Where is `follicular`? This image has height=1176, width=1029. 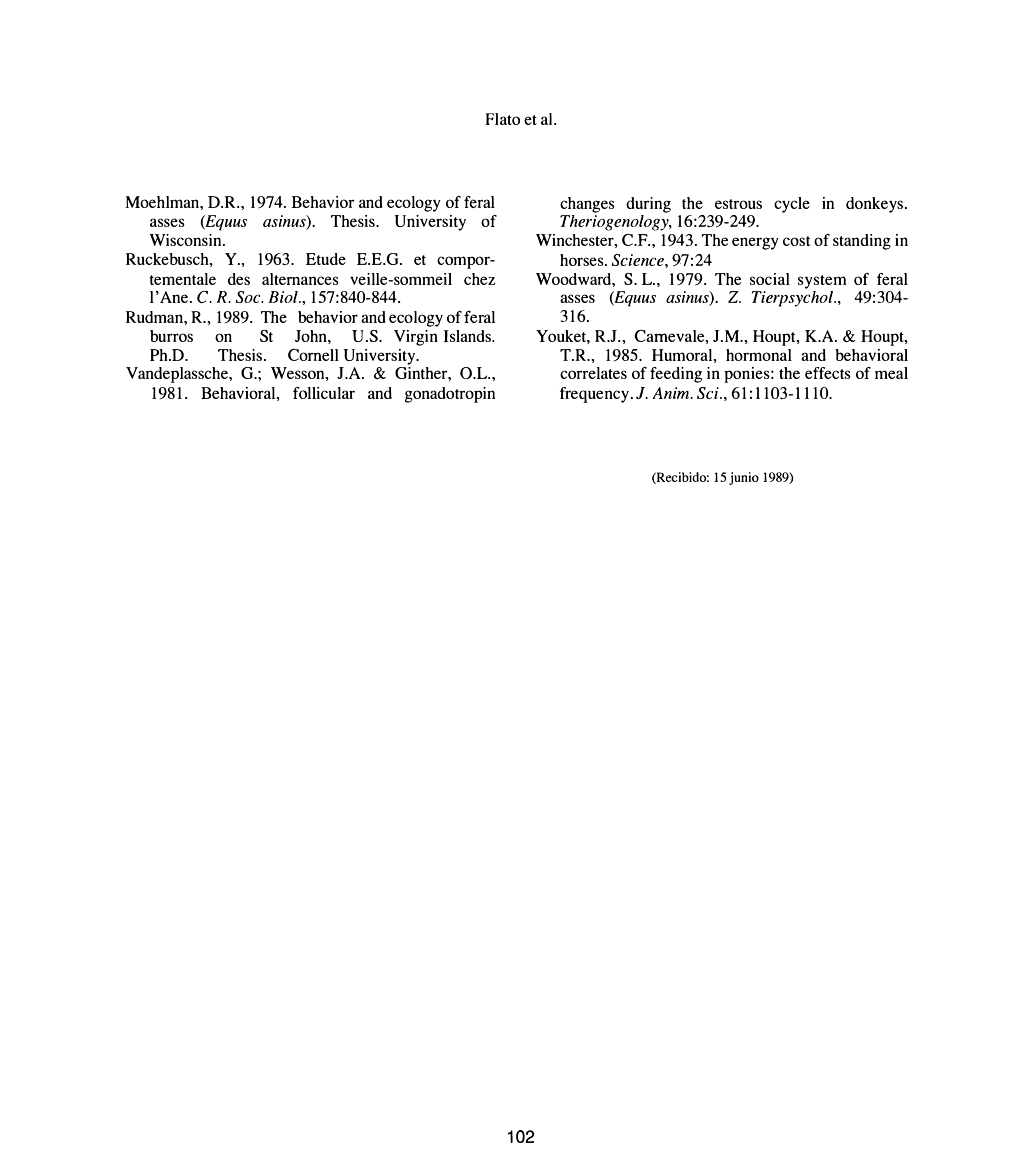 follicular is located at coordinates (324, 393).
